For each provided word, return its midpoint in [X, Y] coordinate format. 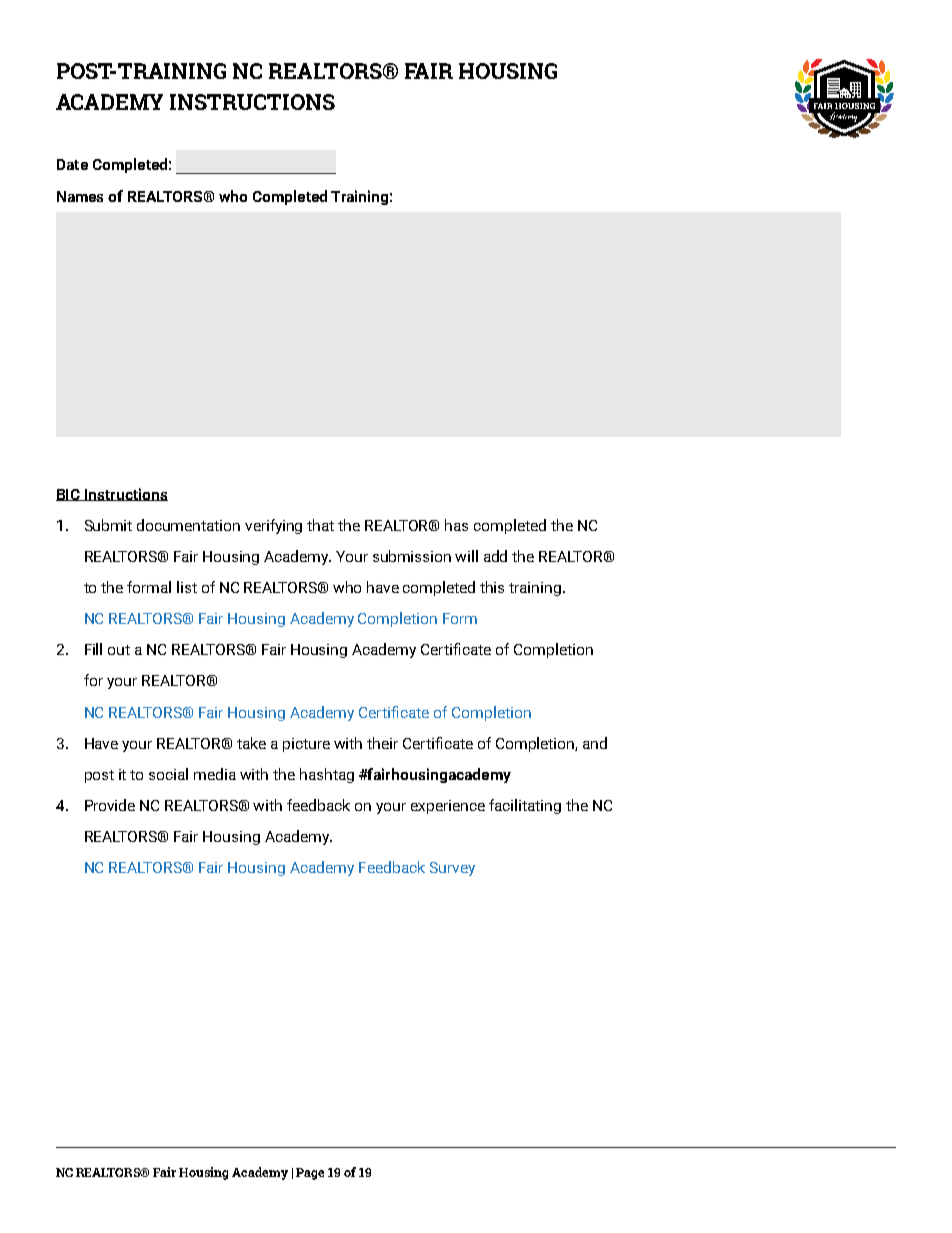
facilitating [525, 806]
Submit [108, 525]
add [495, 556]
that [320, 525]
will [466, 556]
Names [80, 196]
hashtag [327, 775]
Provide [110, 805]
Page [310, 1174]
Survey [452, 869]
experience [448, 807]
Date [72, 164]
